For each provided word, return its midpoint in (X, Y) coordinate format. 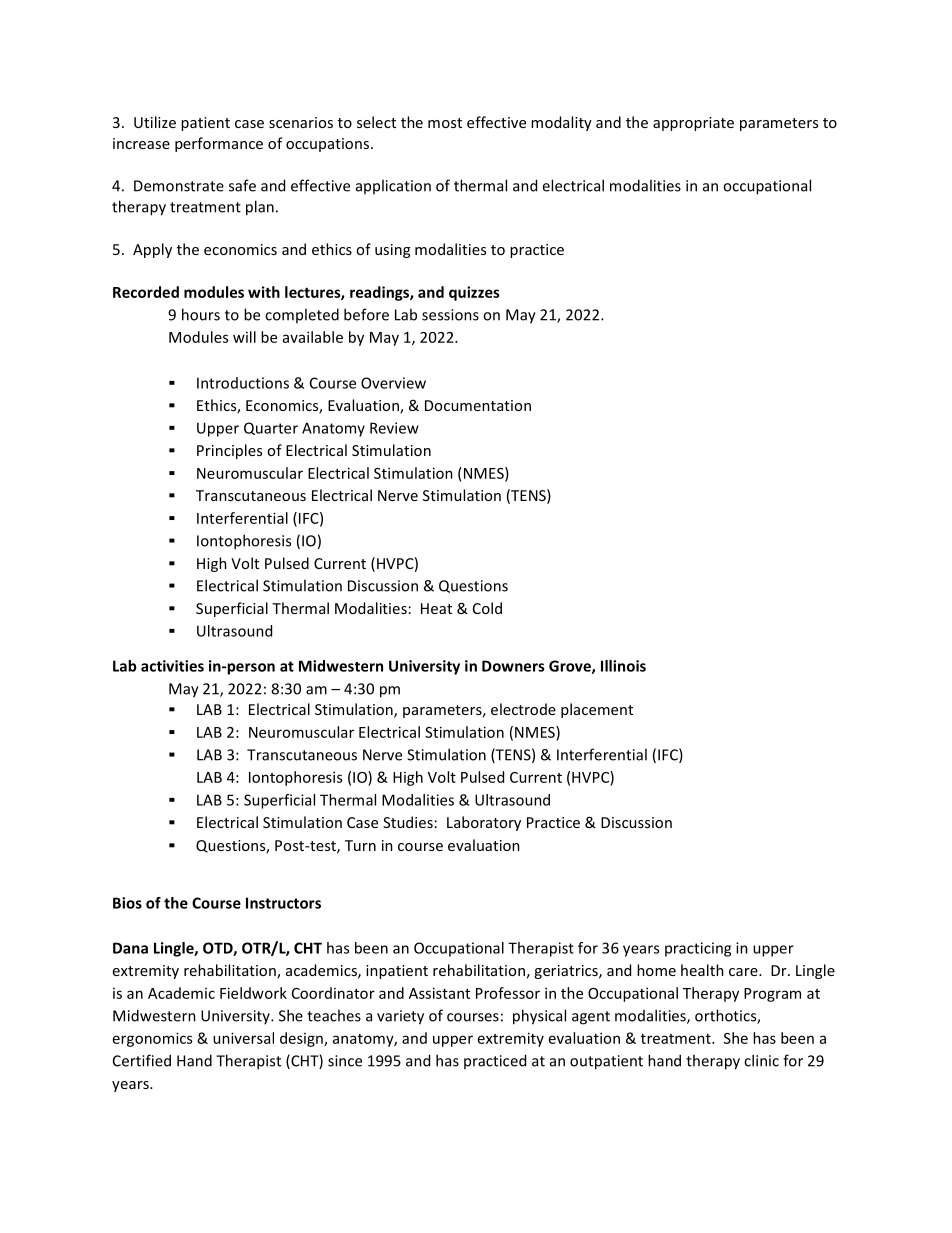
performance (219, 144)
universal (243, 1038)
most (445, 123)
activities (172, 666)
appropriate (693, 124)
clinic (761, 1060)
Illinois (623, 666)
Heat (436, 608)
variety (400, 1017)
